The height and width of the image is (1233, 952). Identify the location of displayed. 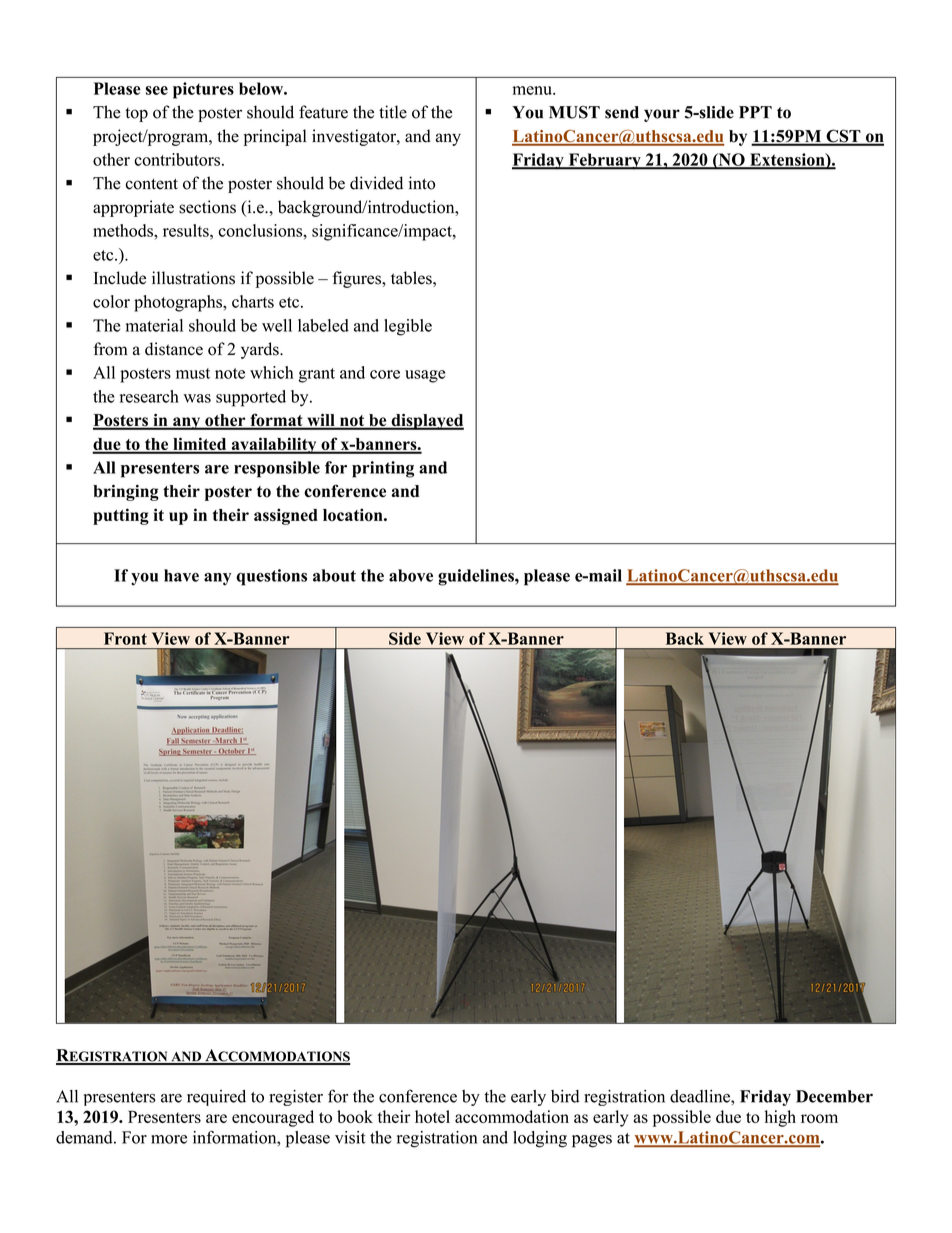
(426, 421).
